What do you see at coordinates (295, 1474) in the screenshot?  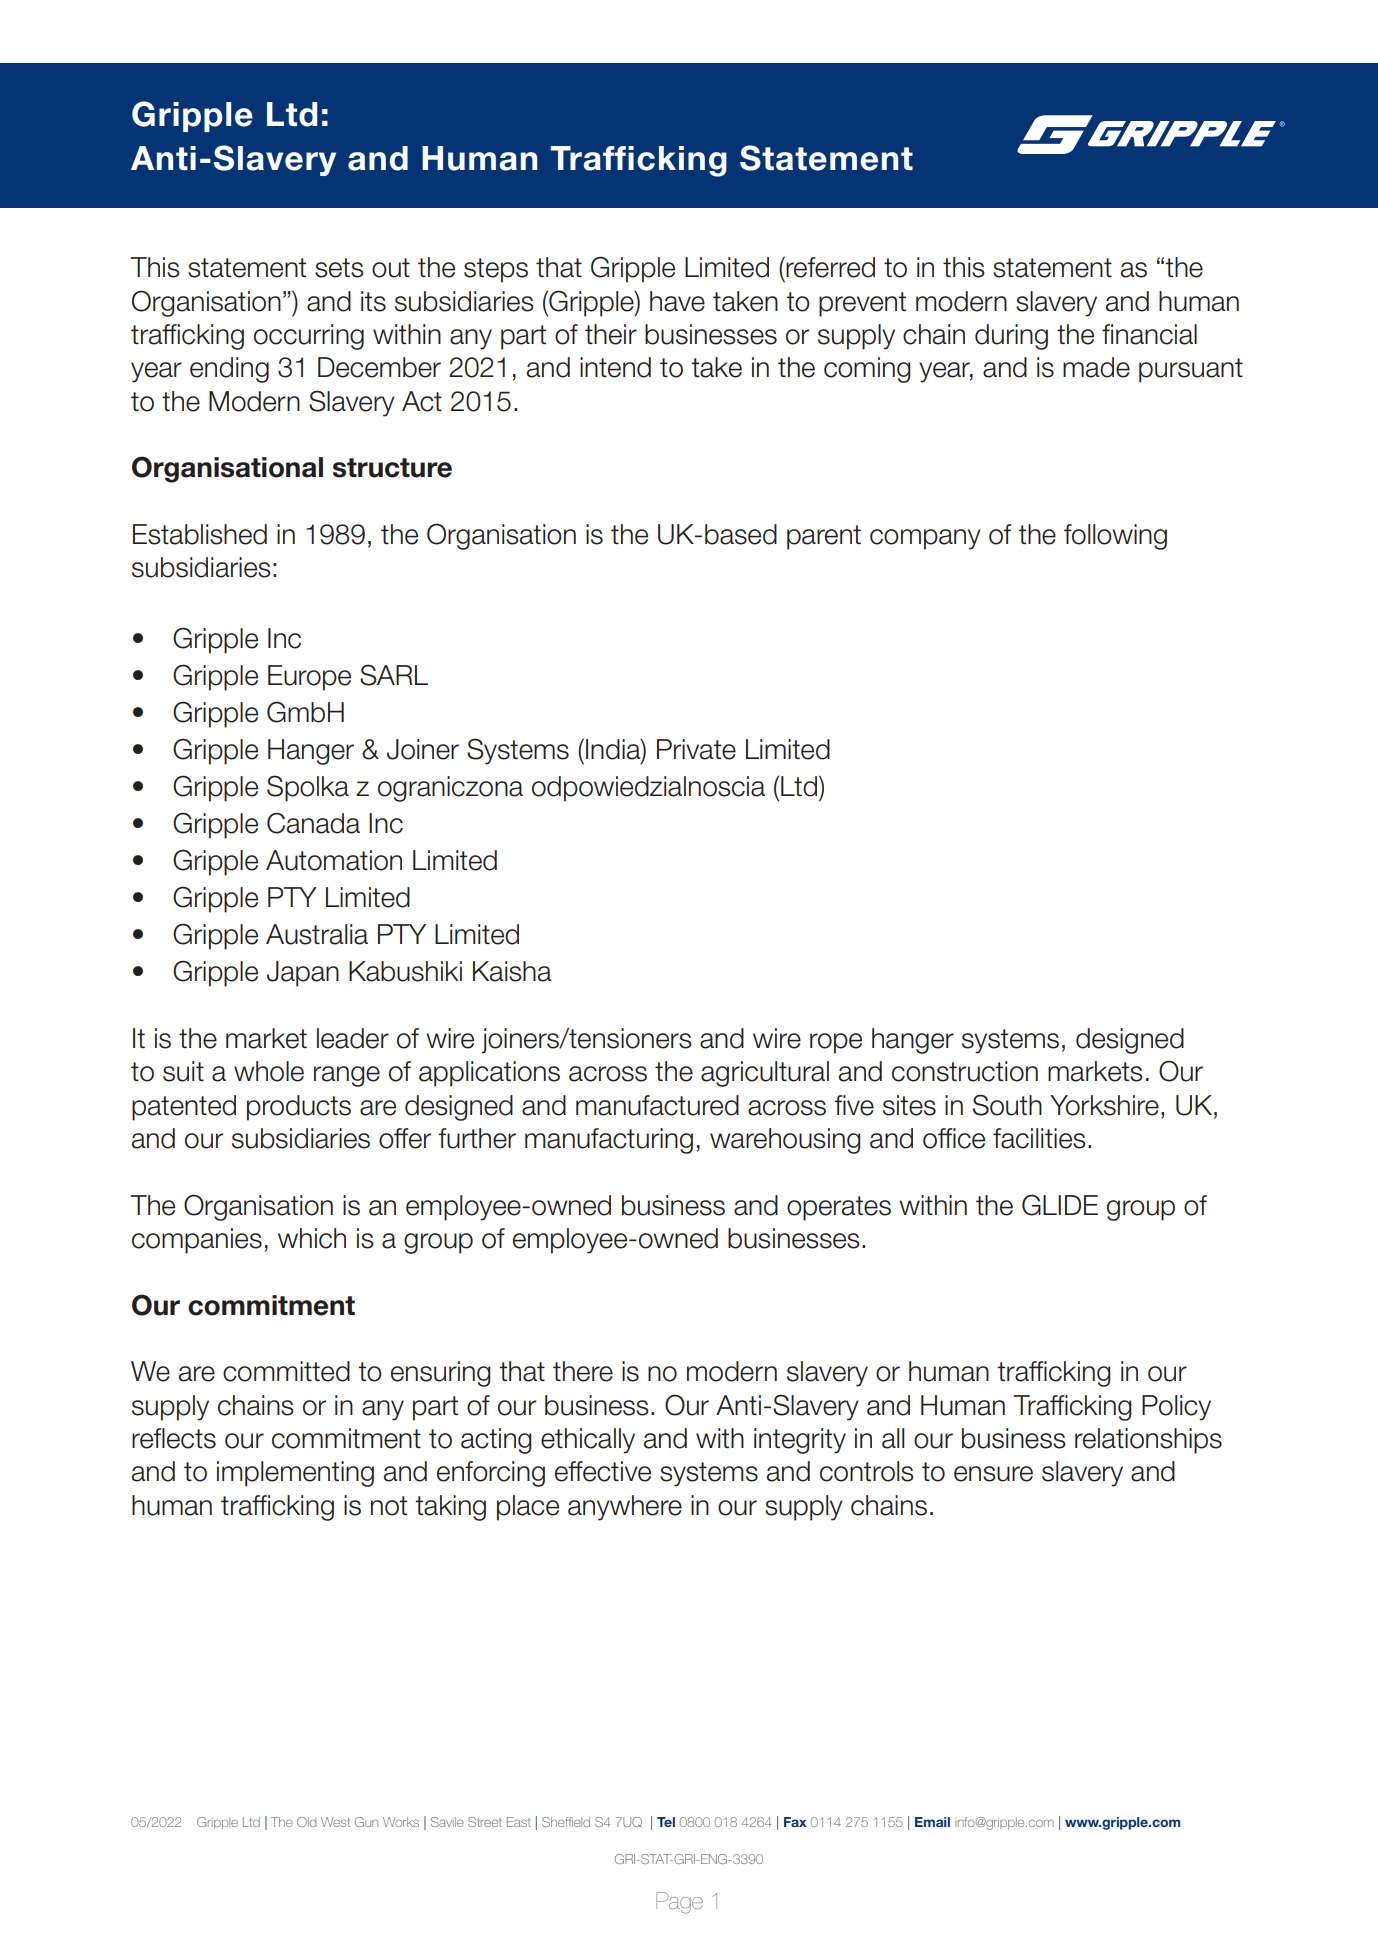 I see `implementing` at bounding box center [295, 1474].
